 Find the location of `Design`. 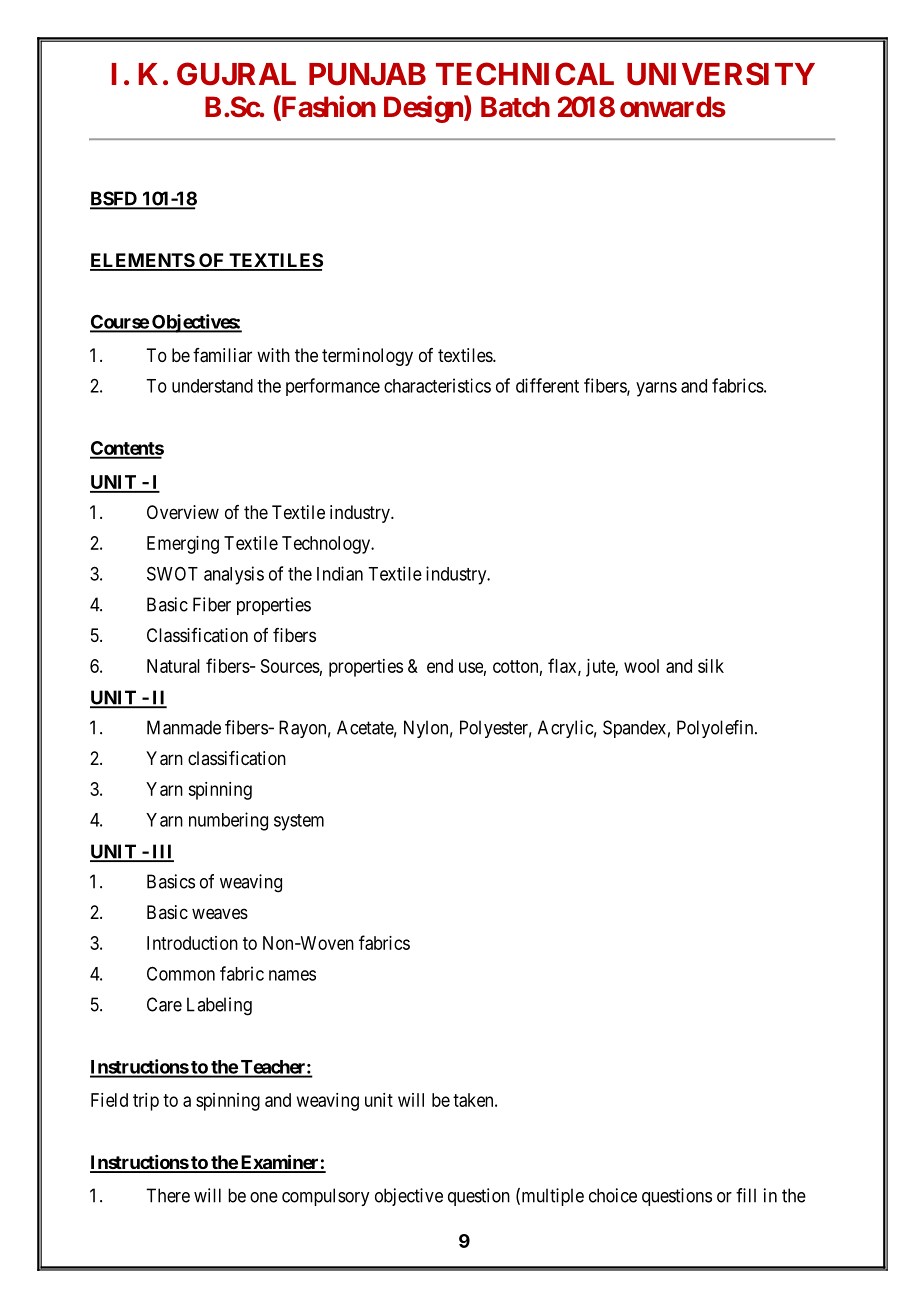

Design is located at coordinates (424, 109).
